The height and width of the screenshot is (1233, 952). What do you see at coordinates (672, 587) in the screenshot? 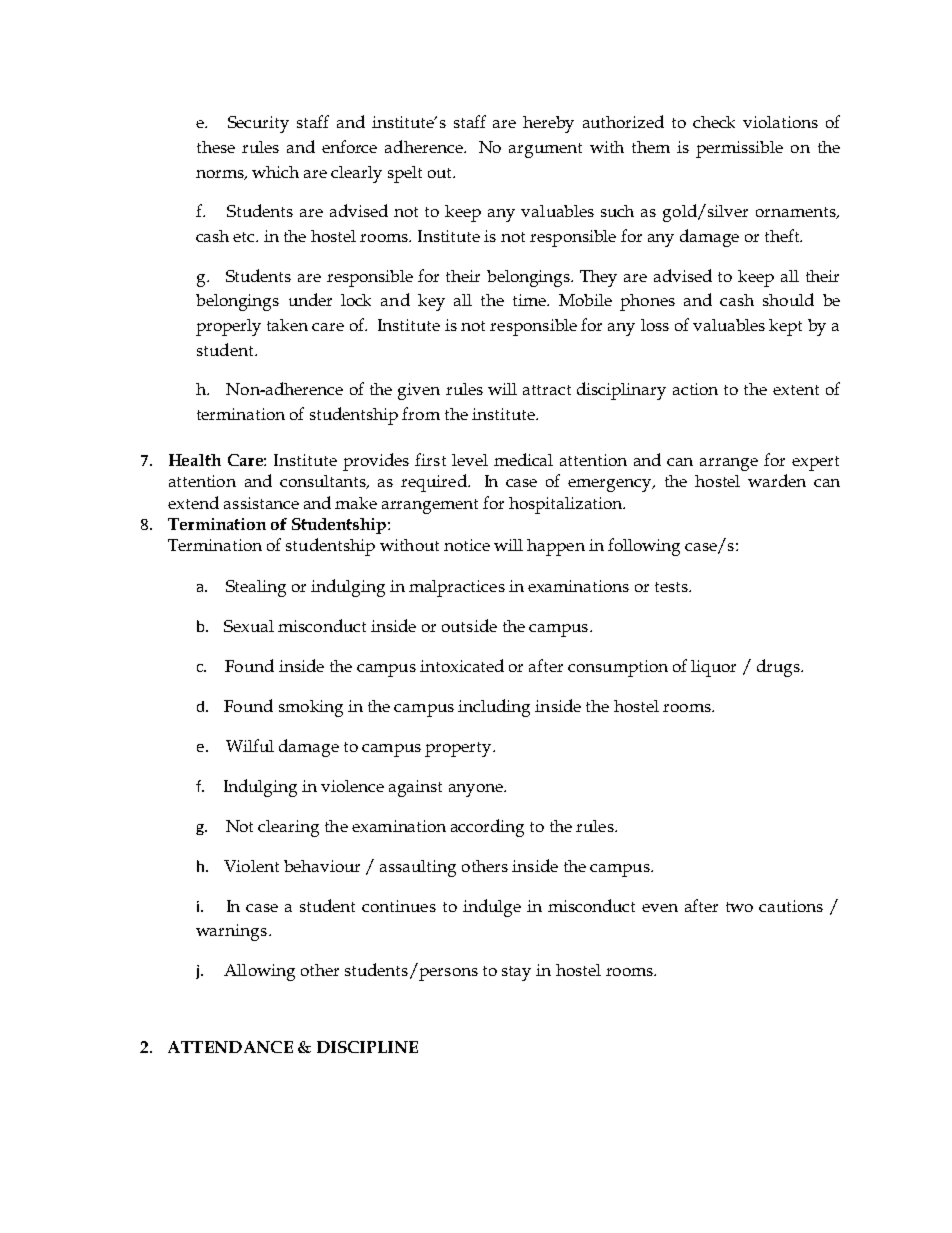
I see `tests` at bounding box center [672, 587].
